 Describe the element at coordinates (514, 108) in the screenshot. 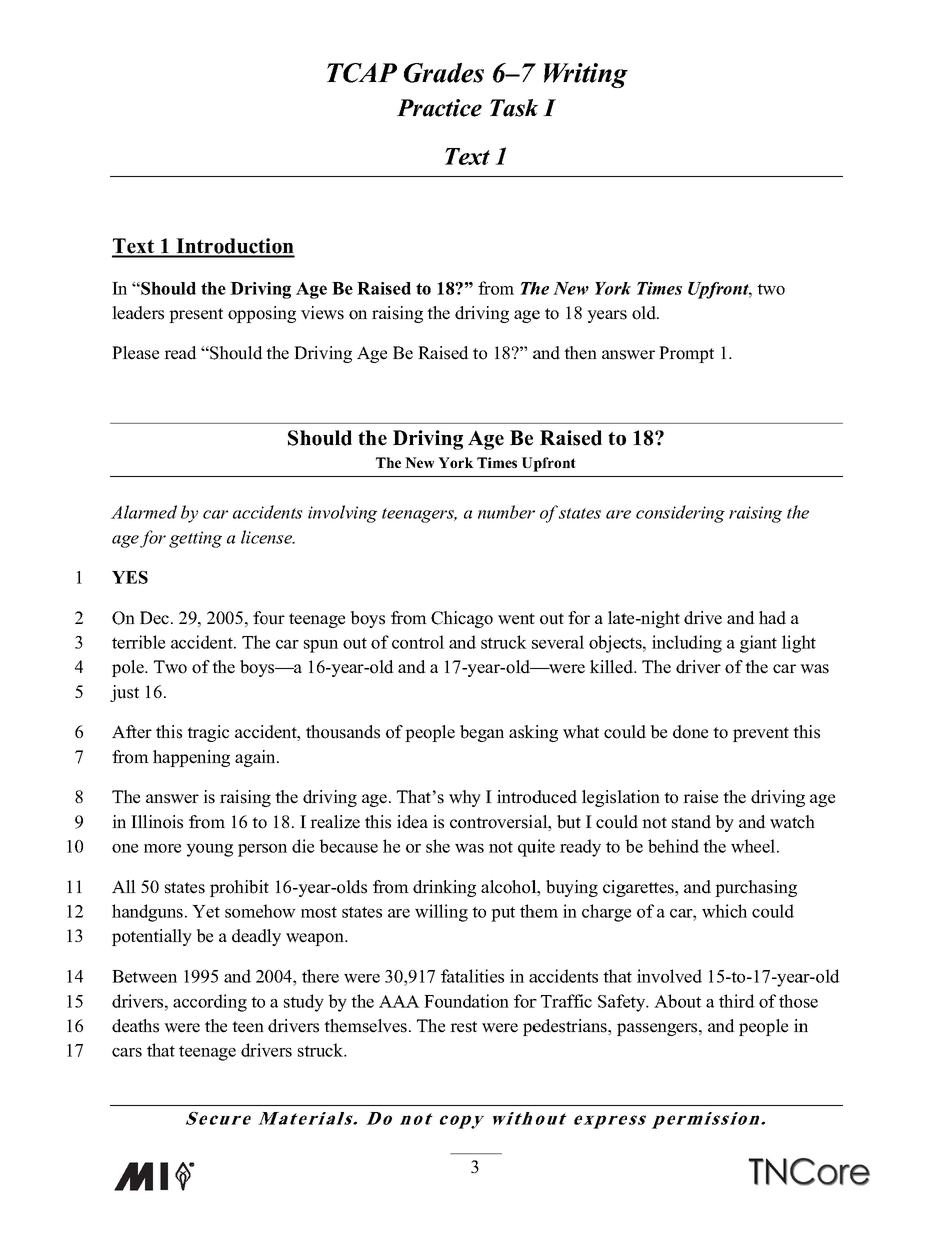

I see `Task` at that location.
